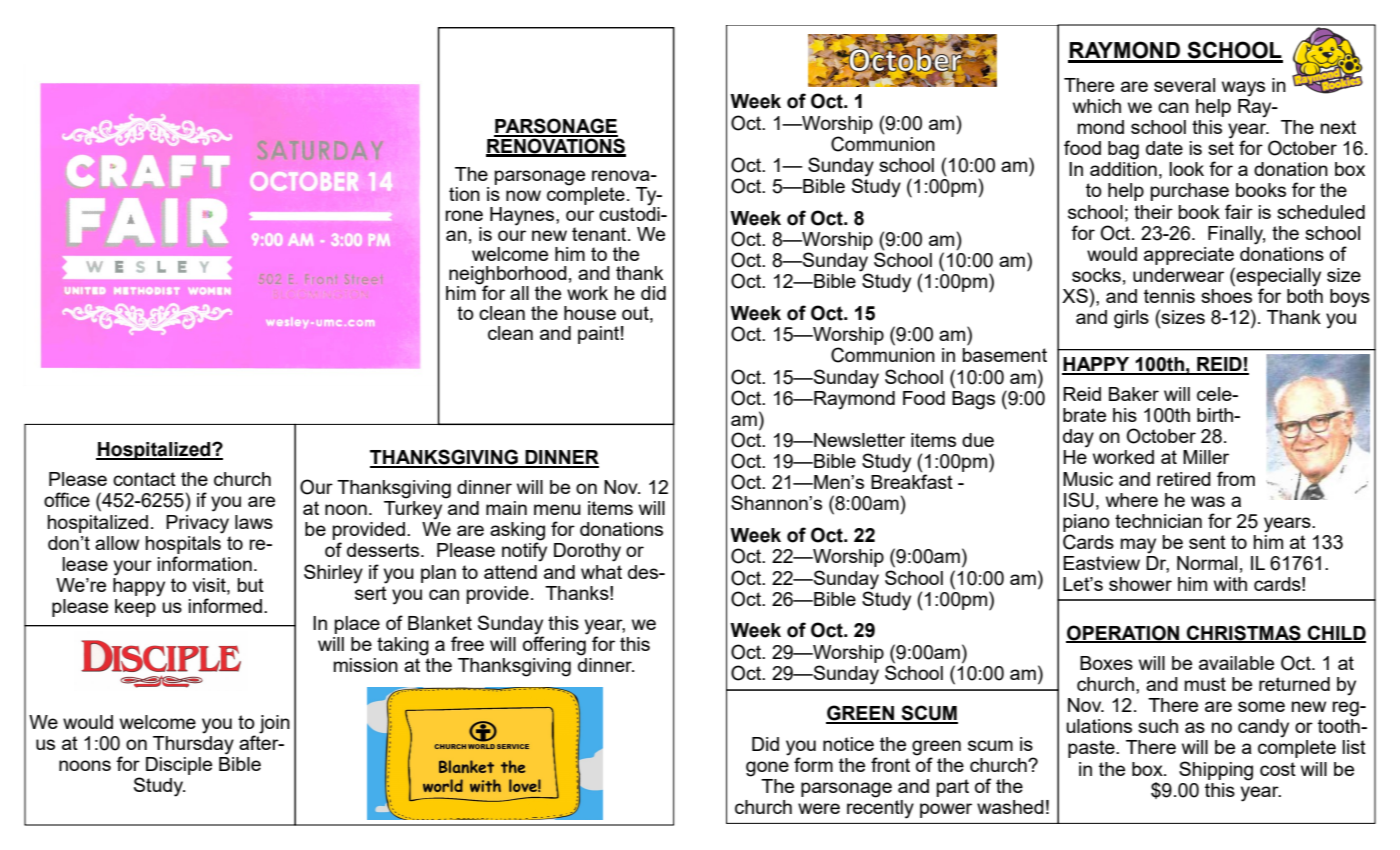 Image resolution: width=1400 pixels, height=850 pixels. I want to click on Disciple, so click(179, 766).
